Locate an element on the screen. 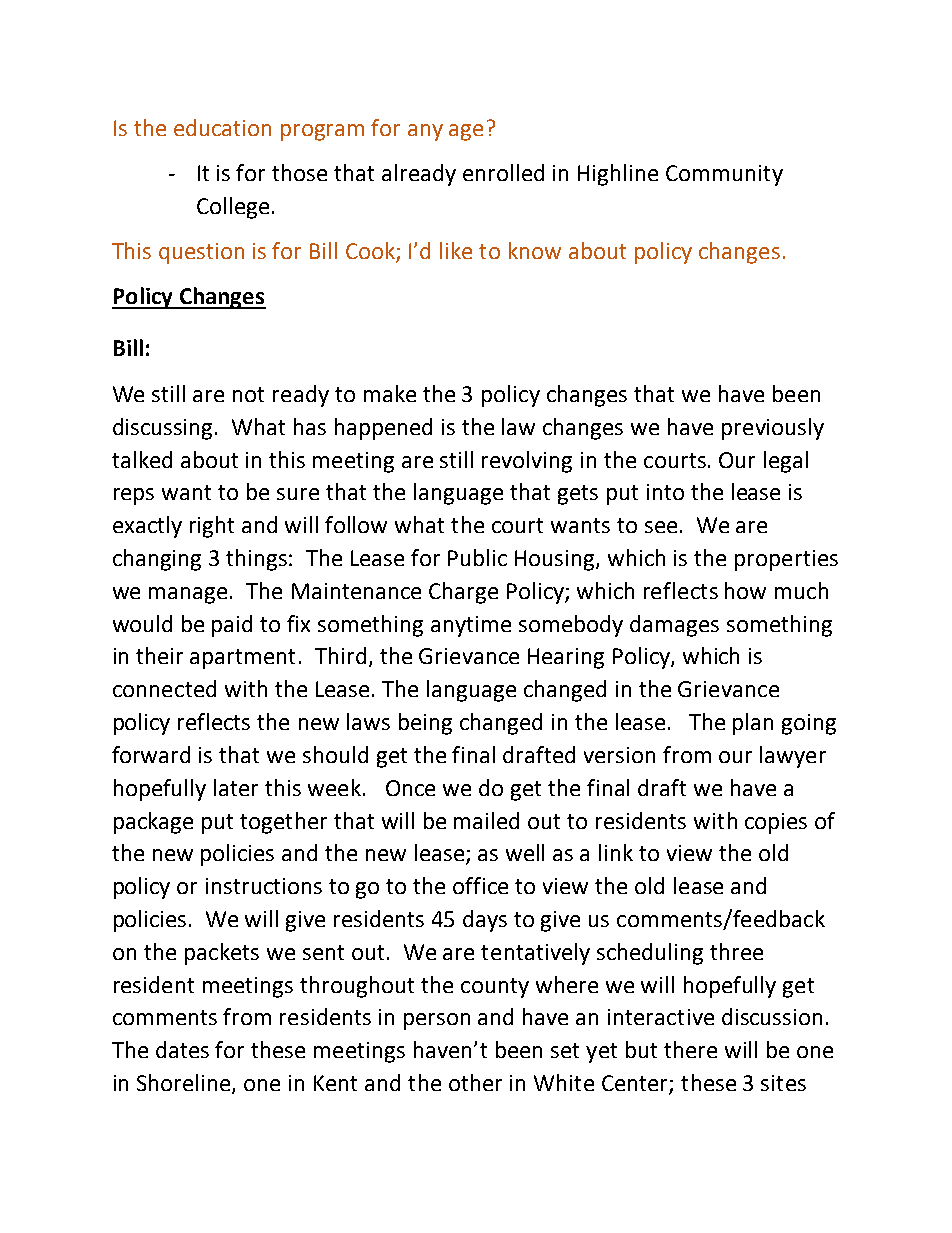  dates is located at coordinates (182, 1049).
